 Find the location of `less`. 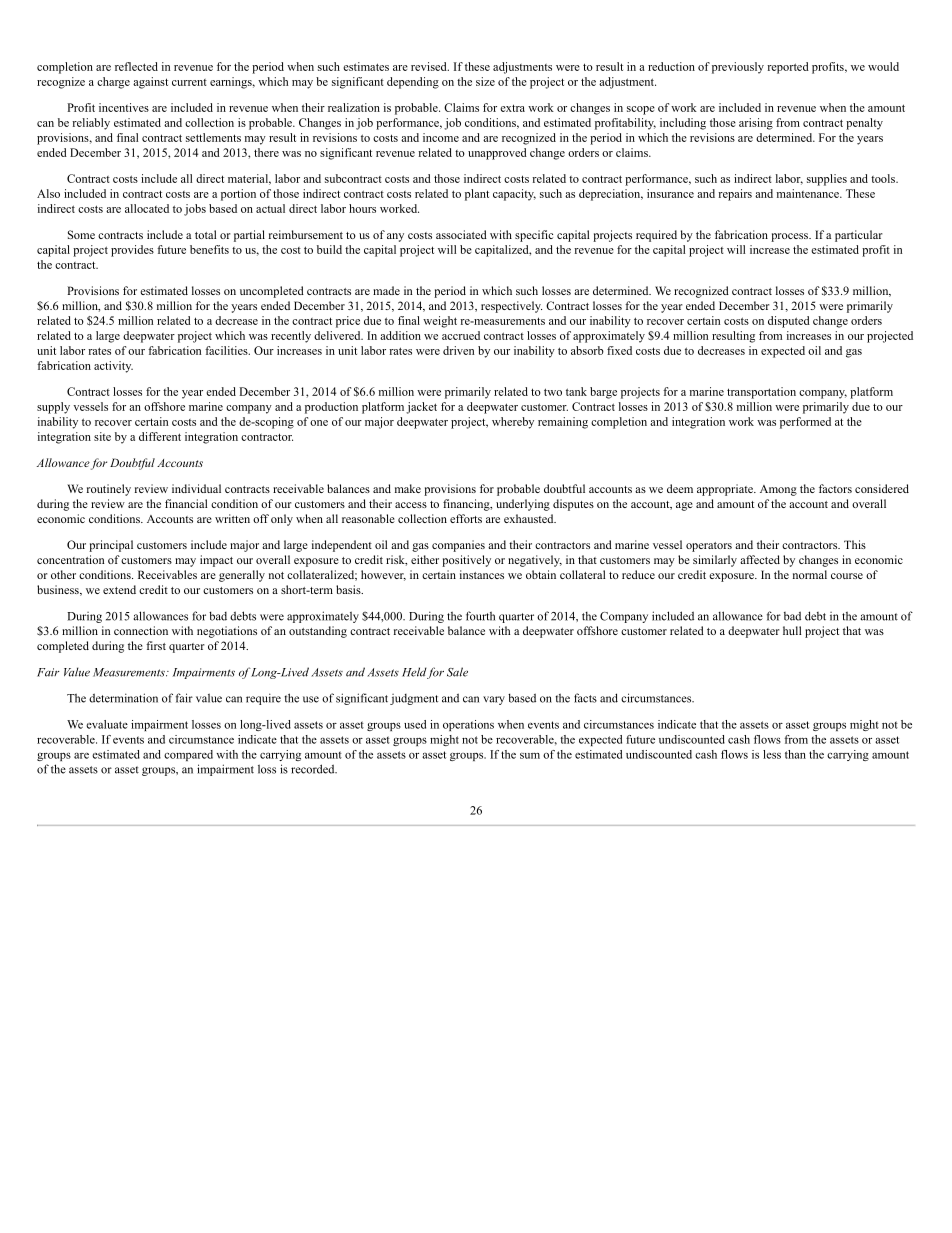

less is located at coordinates (772, 754).
